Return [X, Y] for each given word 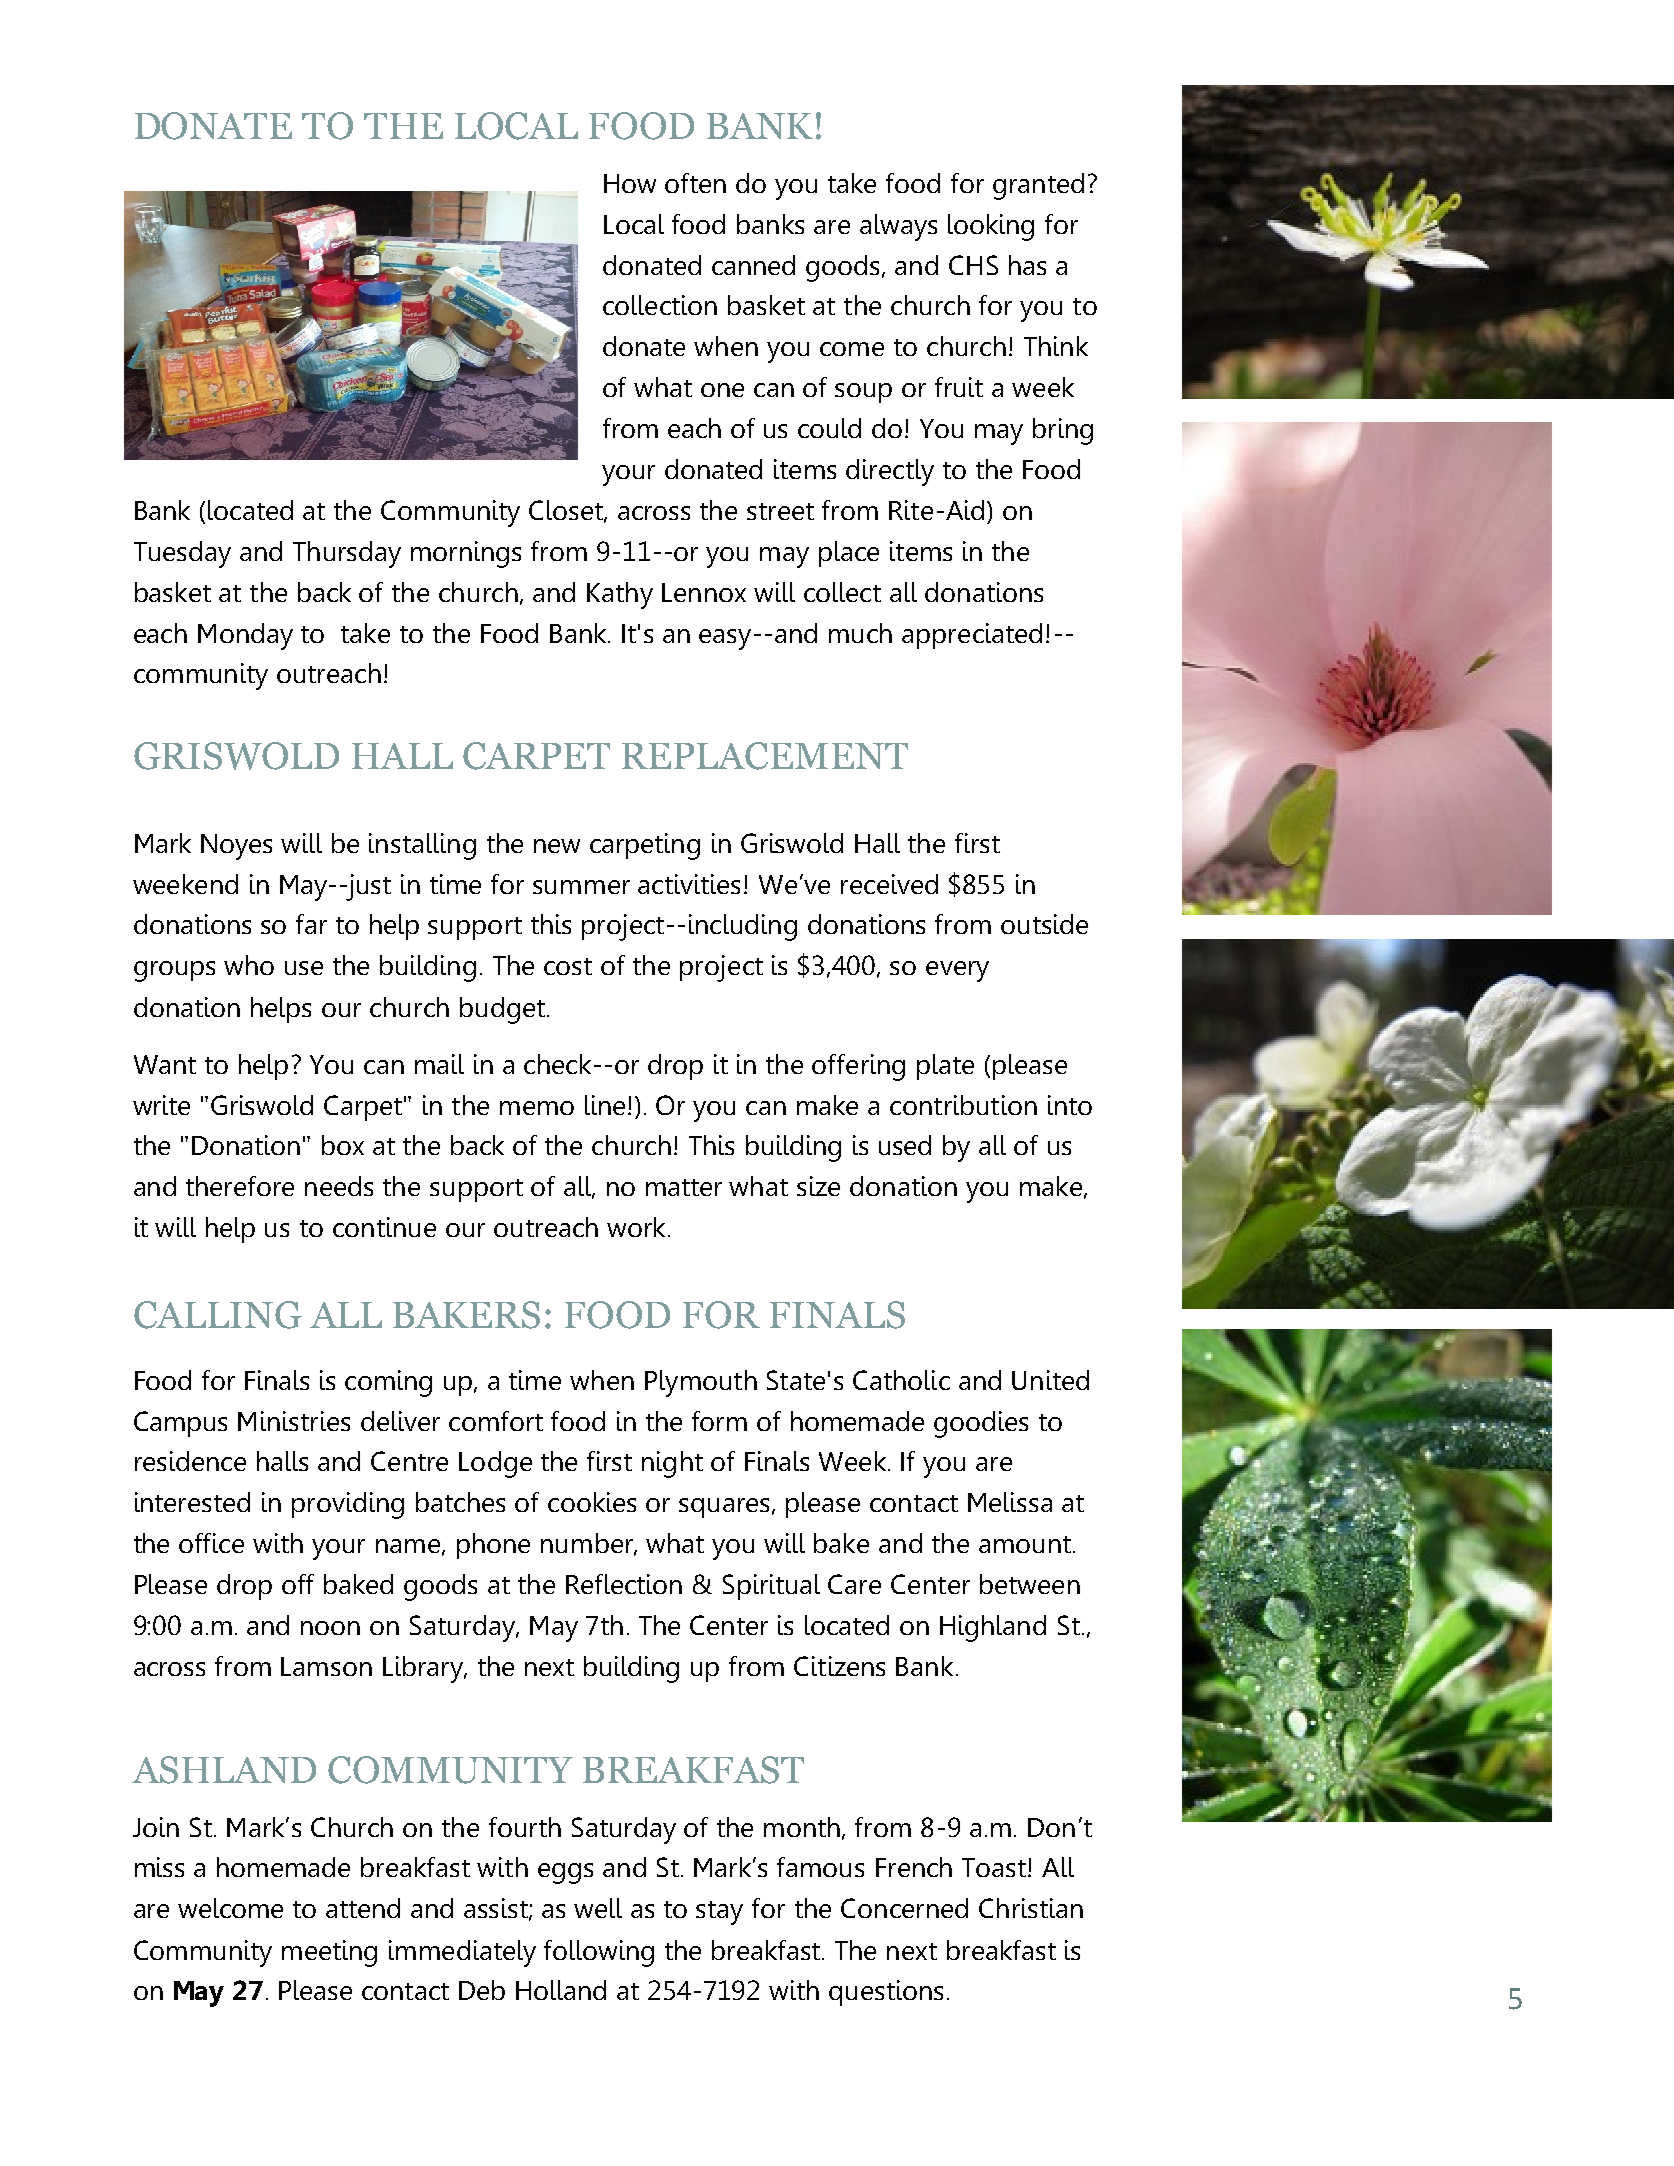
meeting [329, 1953]
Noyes [236, 847]
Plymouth [701, 1383]
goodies [981, 1424]
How [630, 183]
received [889, 884]
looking [991, 227]
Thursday [347, 554]
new [557, 846]
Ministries [294, 1421]
